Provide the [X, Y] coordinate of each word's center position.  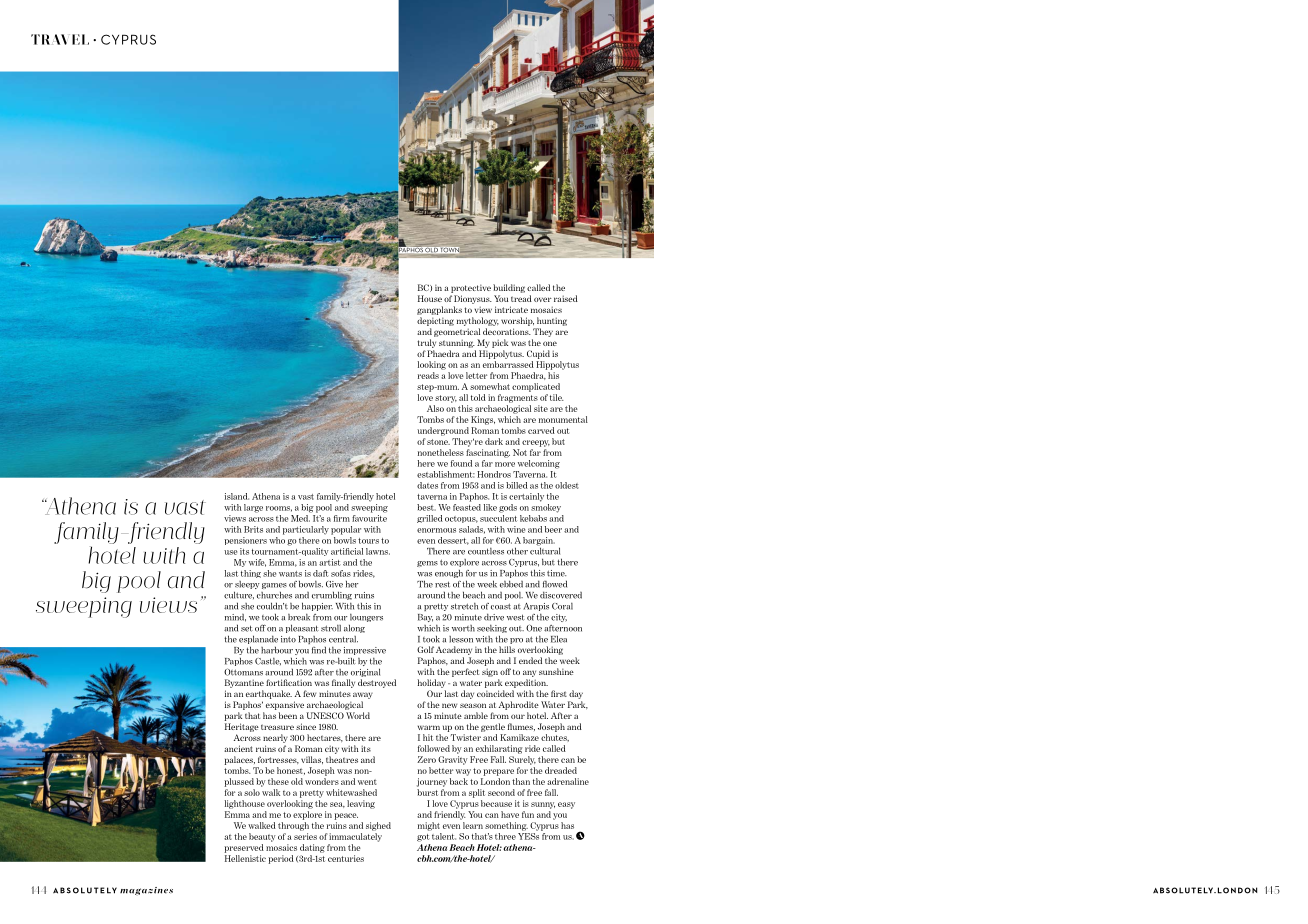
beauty [262, 837]
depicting [435, 321]
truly [426, 343]
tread [521, 298]
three [505, 836]
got [423, 838]
